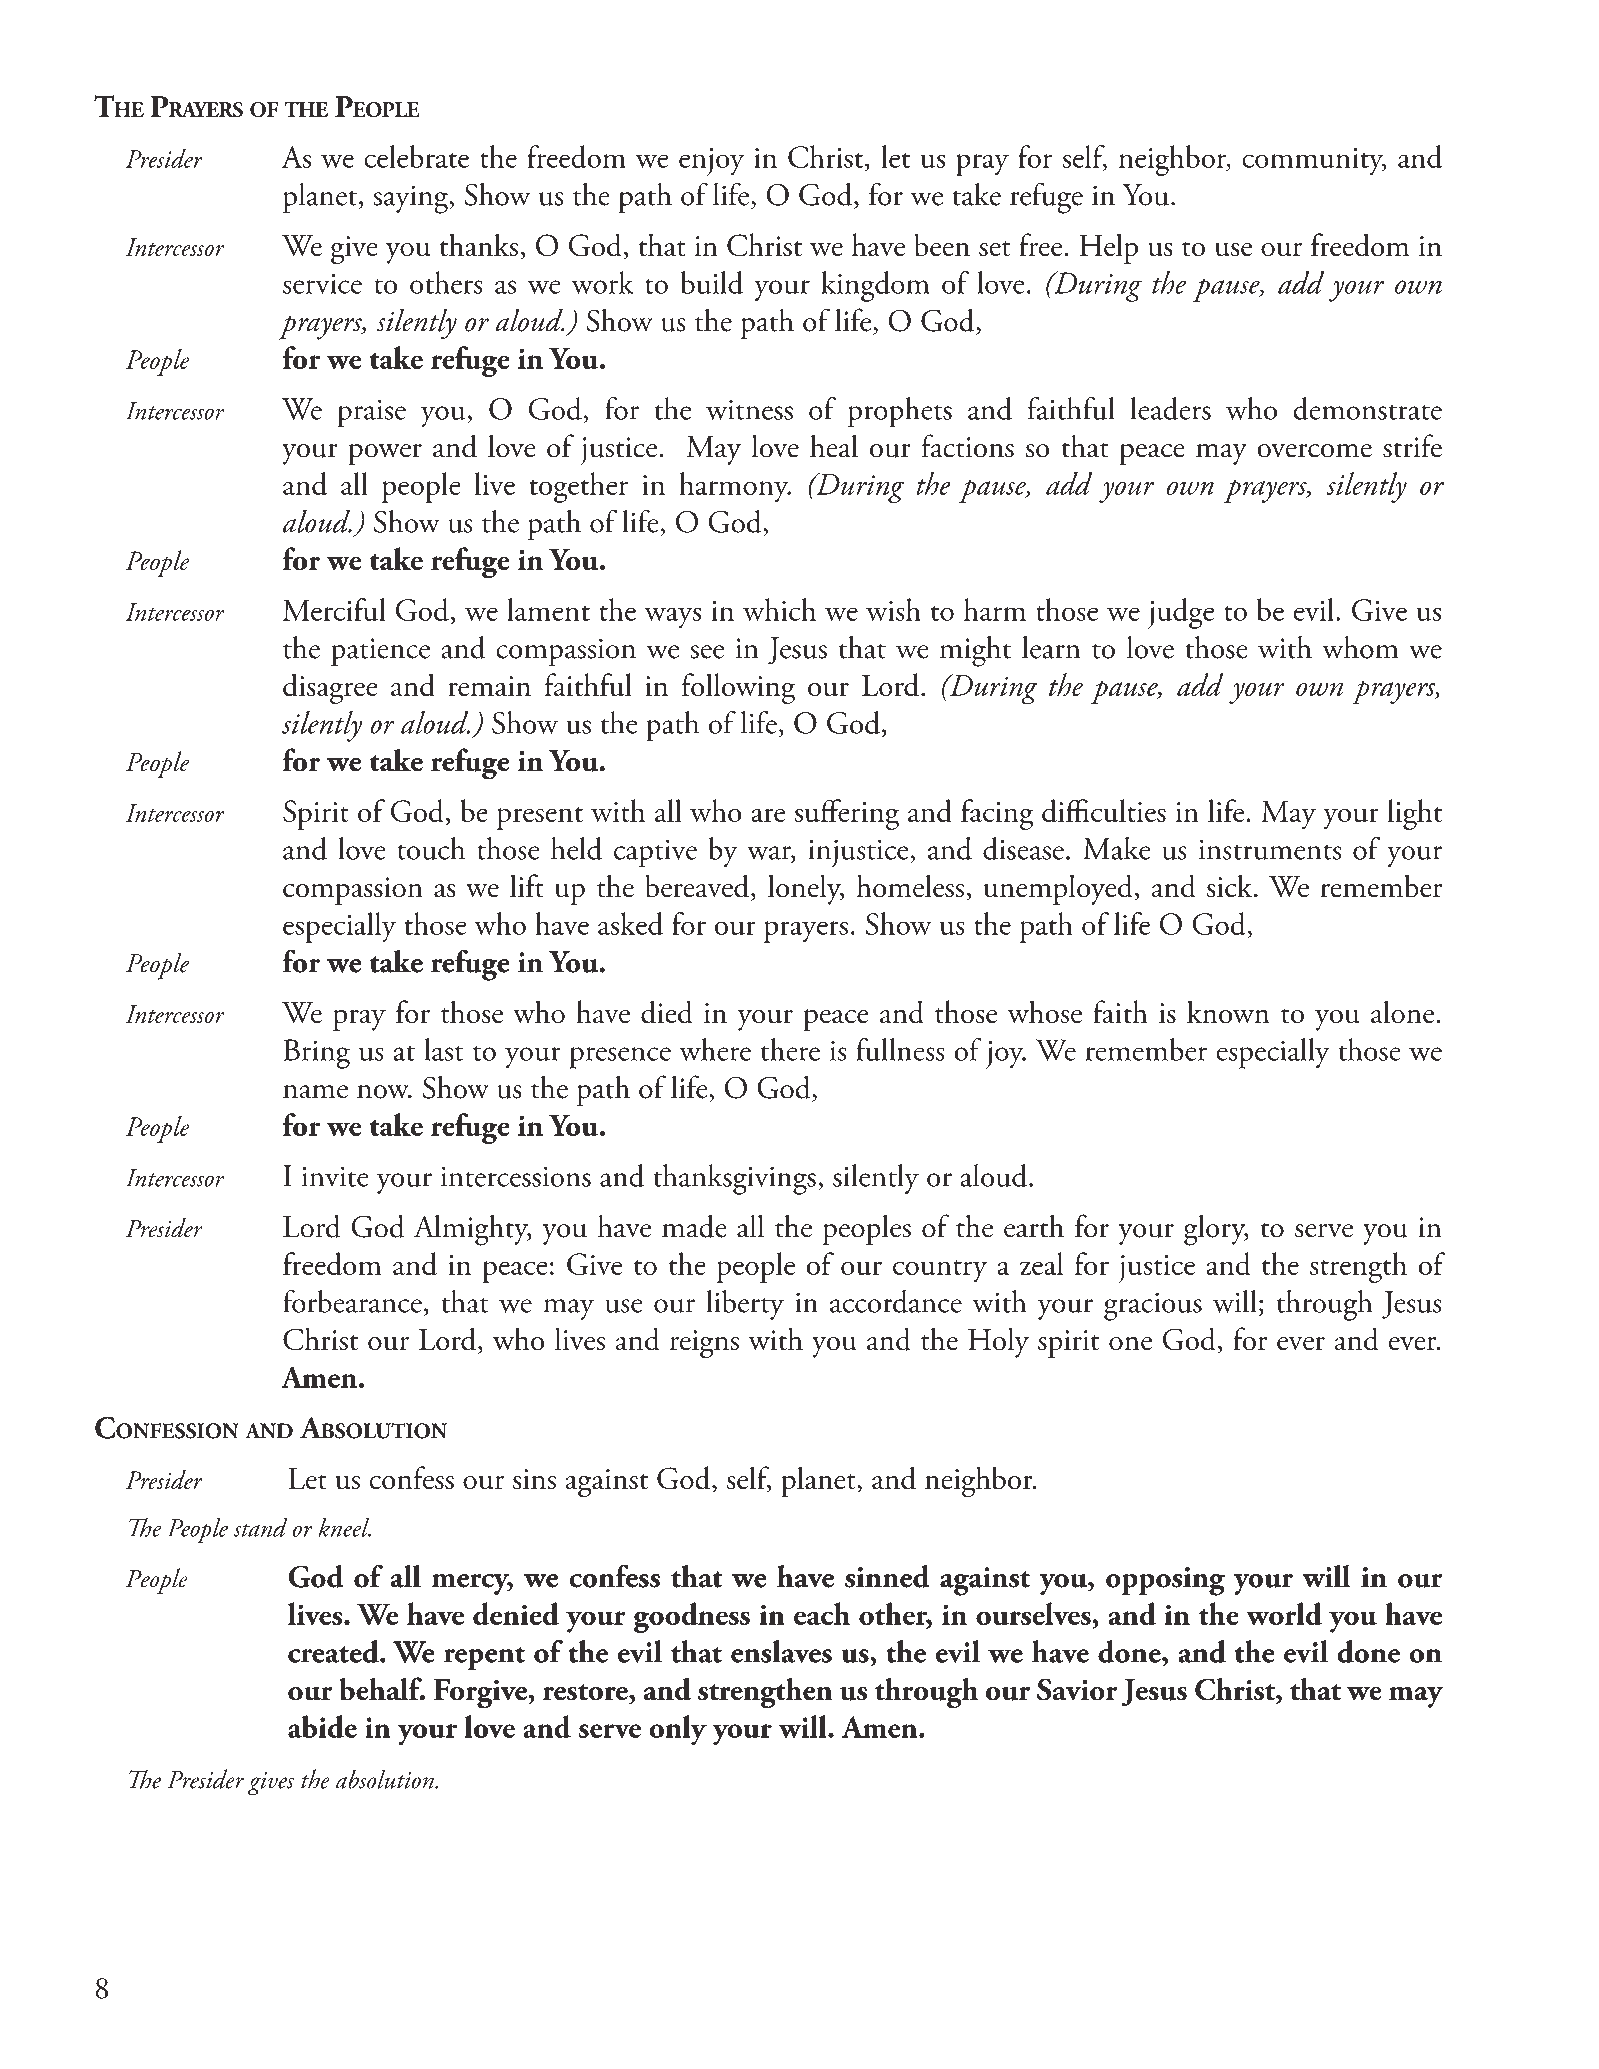  What do you see at coordinates (1108, 248) in the screenshot?
I see `Help` at bounding box center [1108, 248].
